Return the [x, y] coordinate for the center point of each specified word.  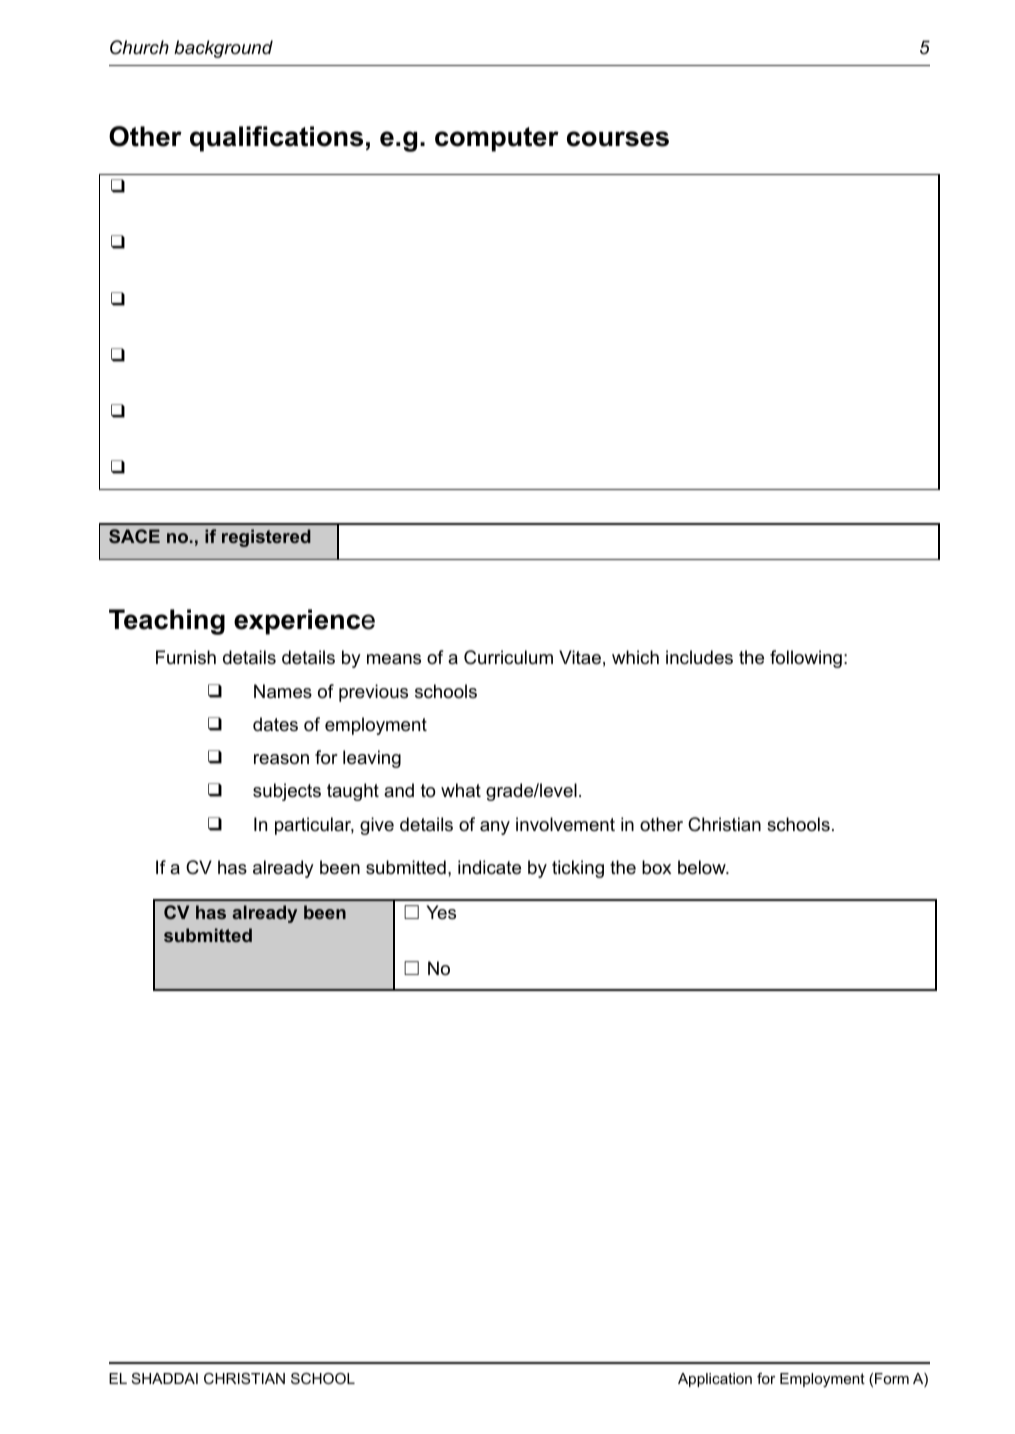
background [223, 49]
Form [892, 1378]
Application [715, 1380]
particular [314, 826]
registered [266, 538]
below [703, 867]
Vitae [580, 657]
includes [699, 657]
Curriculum [508, 657]
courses [618, 139]
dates [275, 724]
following [806, 659]
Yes [441, 912]
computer [497, 139]
